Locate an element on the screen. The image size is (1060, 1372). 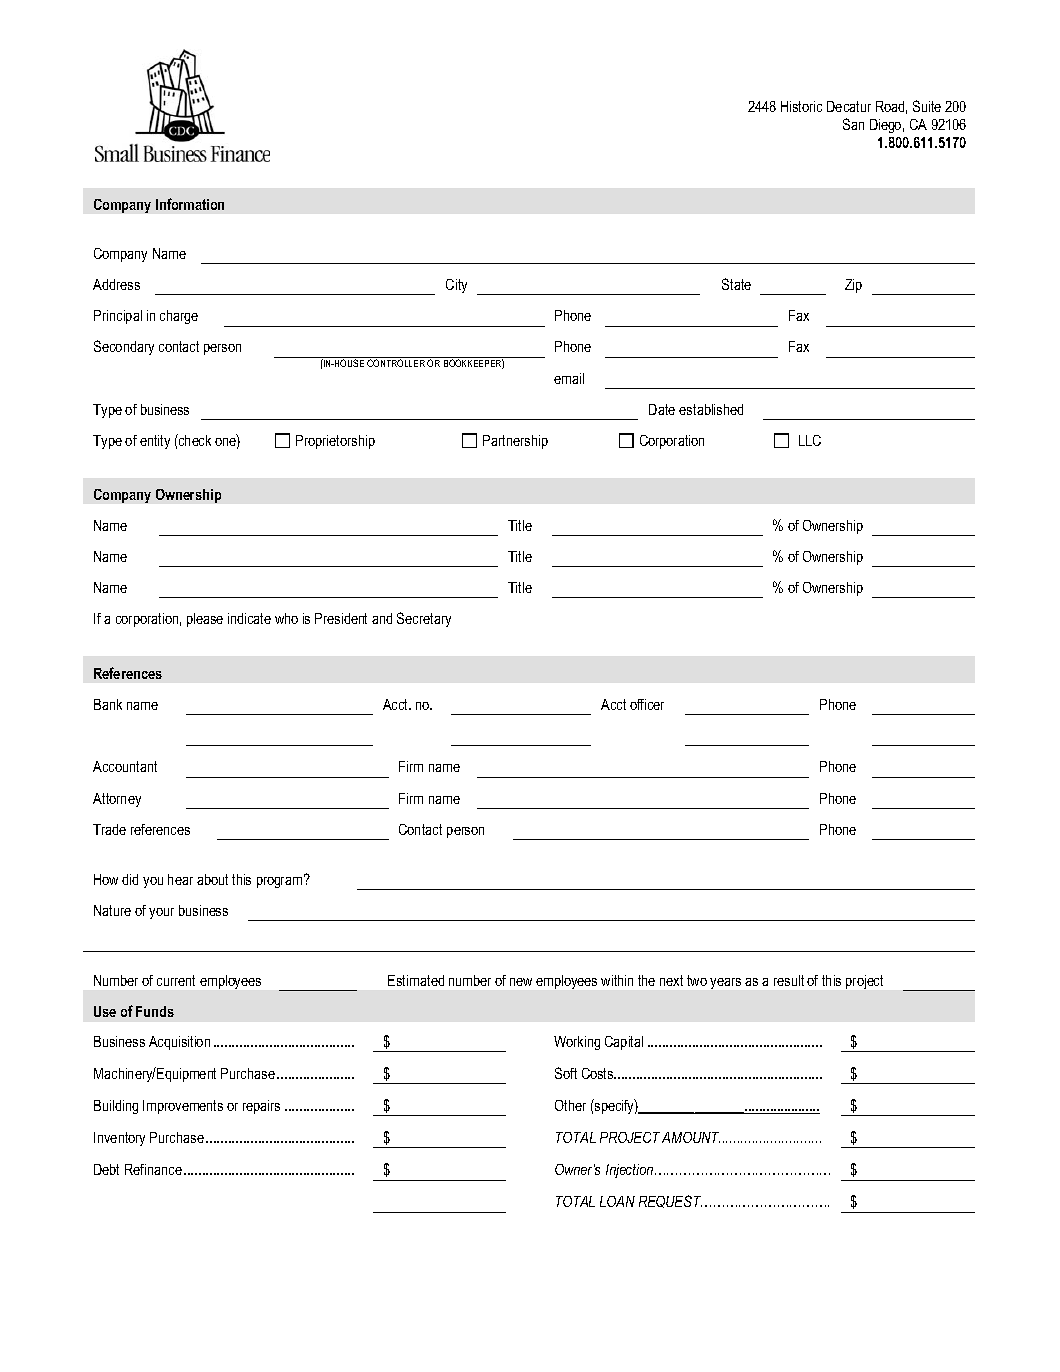
LLC is located at coordinates (810, 440).
